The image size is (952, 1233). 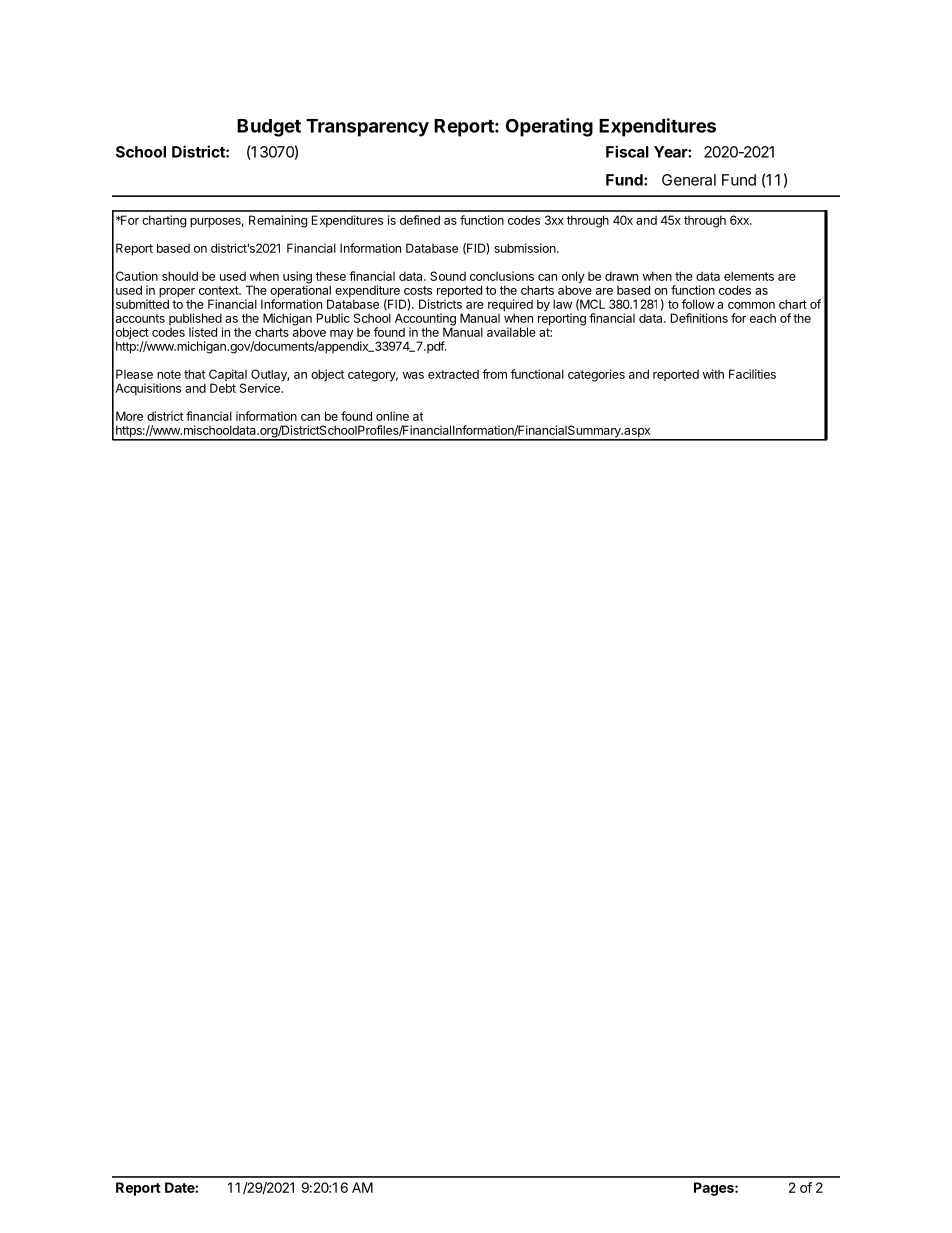 I want to click on Budget, so click(x=269, y=128).
